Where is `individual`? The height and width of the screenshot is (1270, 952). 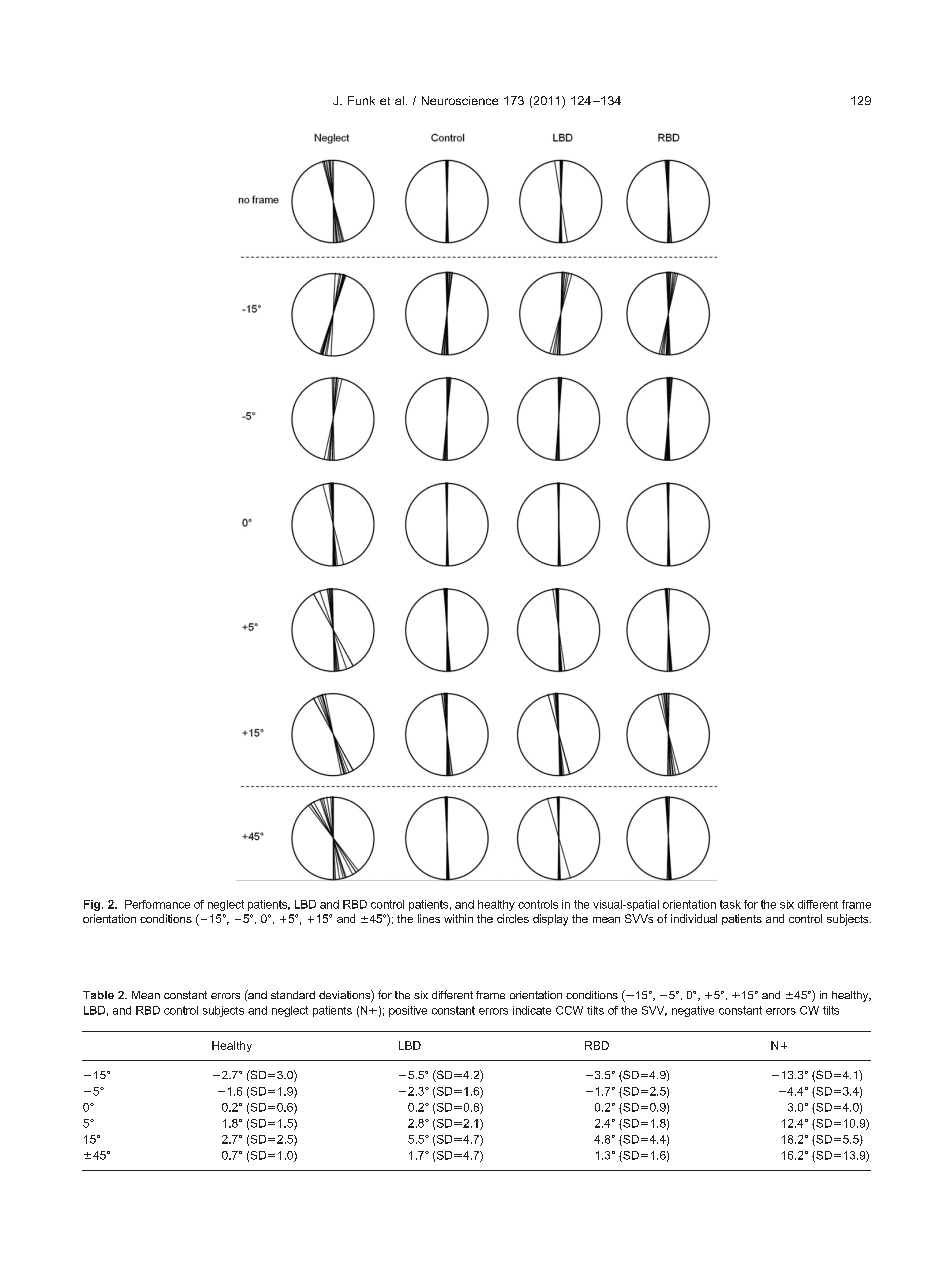
individual is located at coordinates (694, 918).
